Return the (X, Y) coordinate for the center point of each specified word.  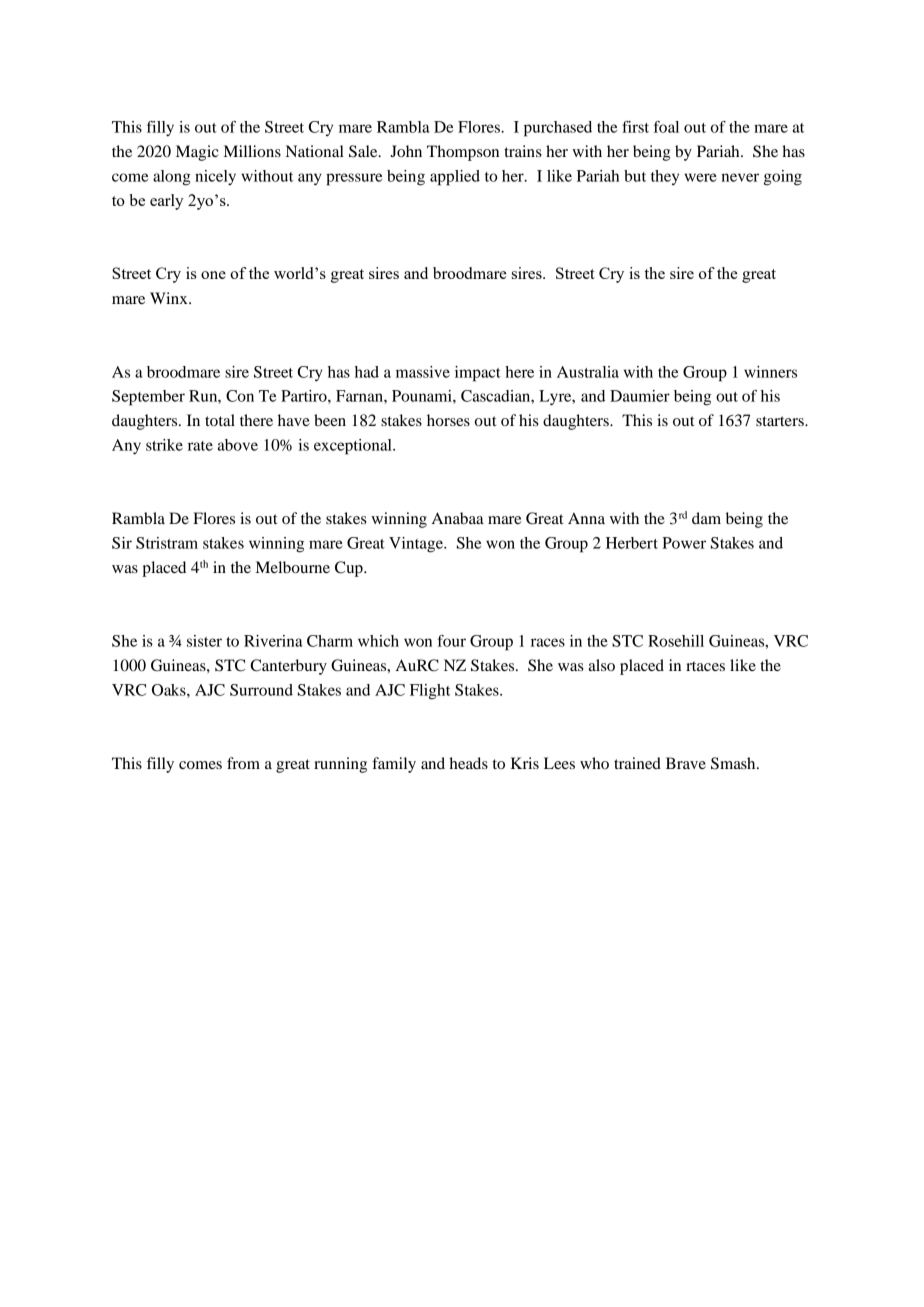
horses (448, 420)
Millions (252, 151)
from (243, 763)
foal (666, 127)
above (238, 445)
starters (781, 421)
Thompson (463, 153)
